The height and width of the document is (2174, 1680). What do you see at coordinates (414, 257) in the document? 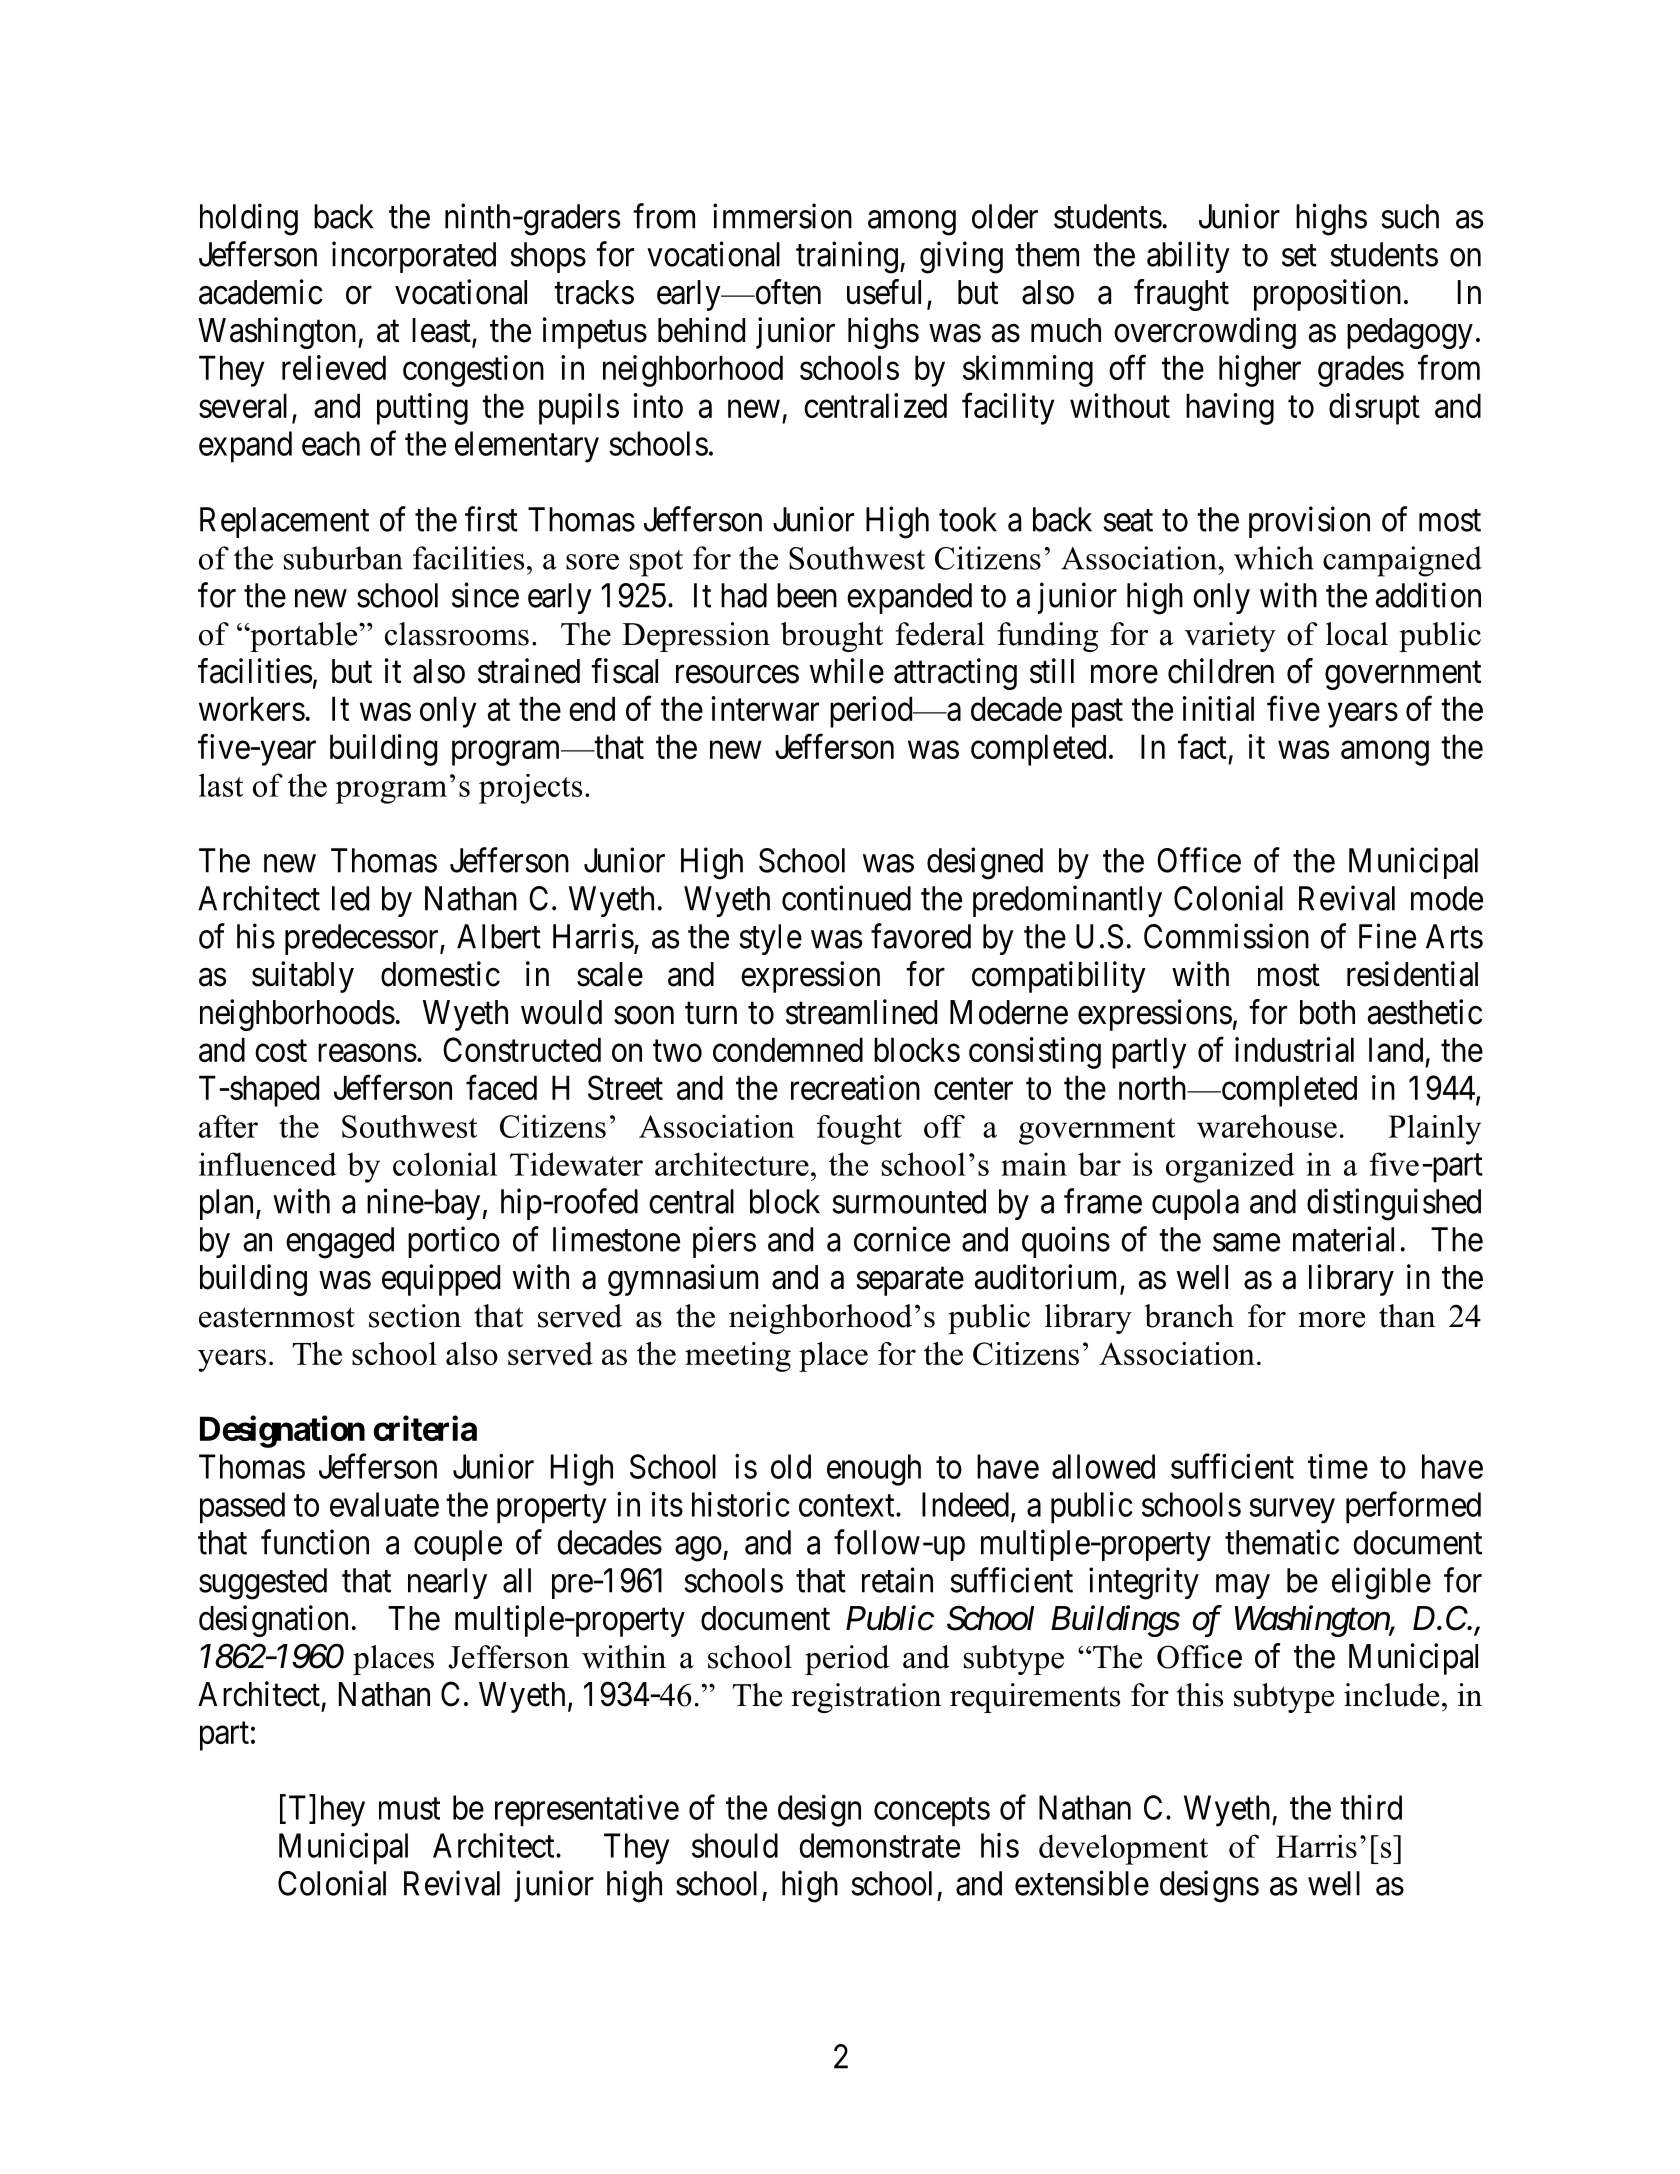
I see `incorporated` at bounding box center [414, 257].
